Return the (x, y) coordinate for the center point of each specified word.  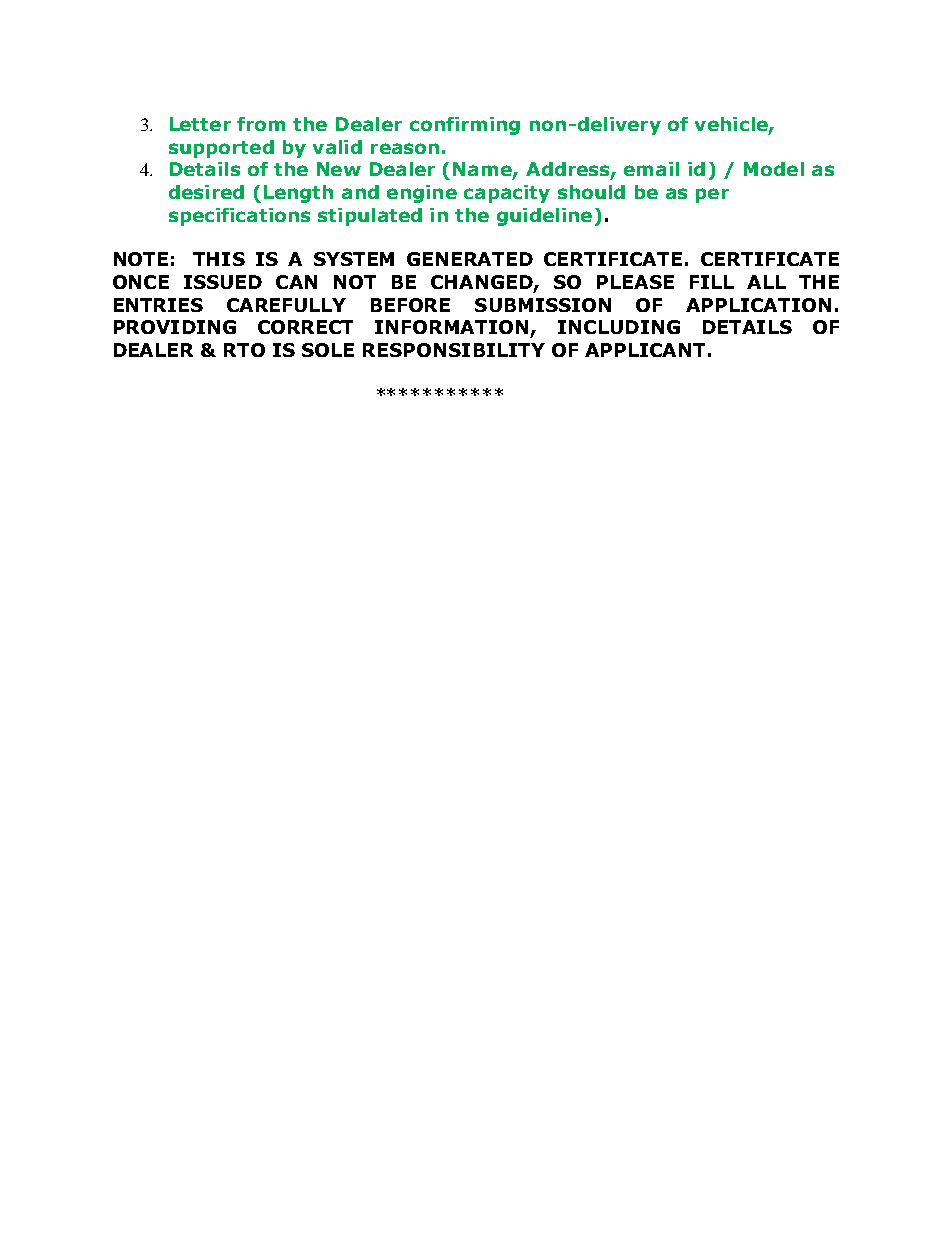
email (651, 169)
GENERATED (470, 259)
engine (422, 194)
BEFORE (410, 305)
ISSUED (223, 282)
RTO (244, 350)
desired (206, 192)
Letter (200, 124)
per (712, 195)
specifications (239, 217)
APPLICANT (645, 350)
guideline (544, 217)
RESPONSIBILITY (454, 350)
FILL (712, 282)
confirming (465, 126)
